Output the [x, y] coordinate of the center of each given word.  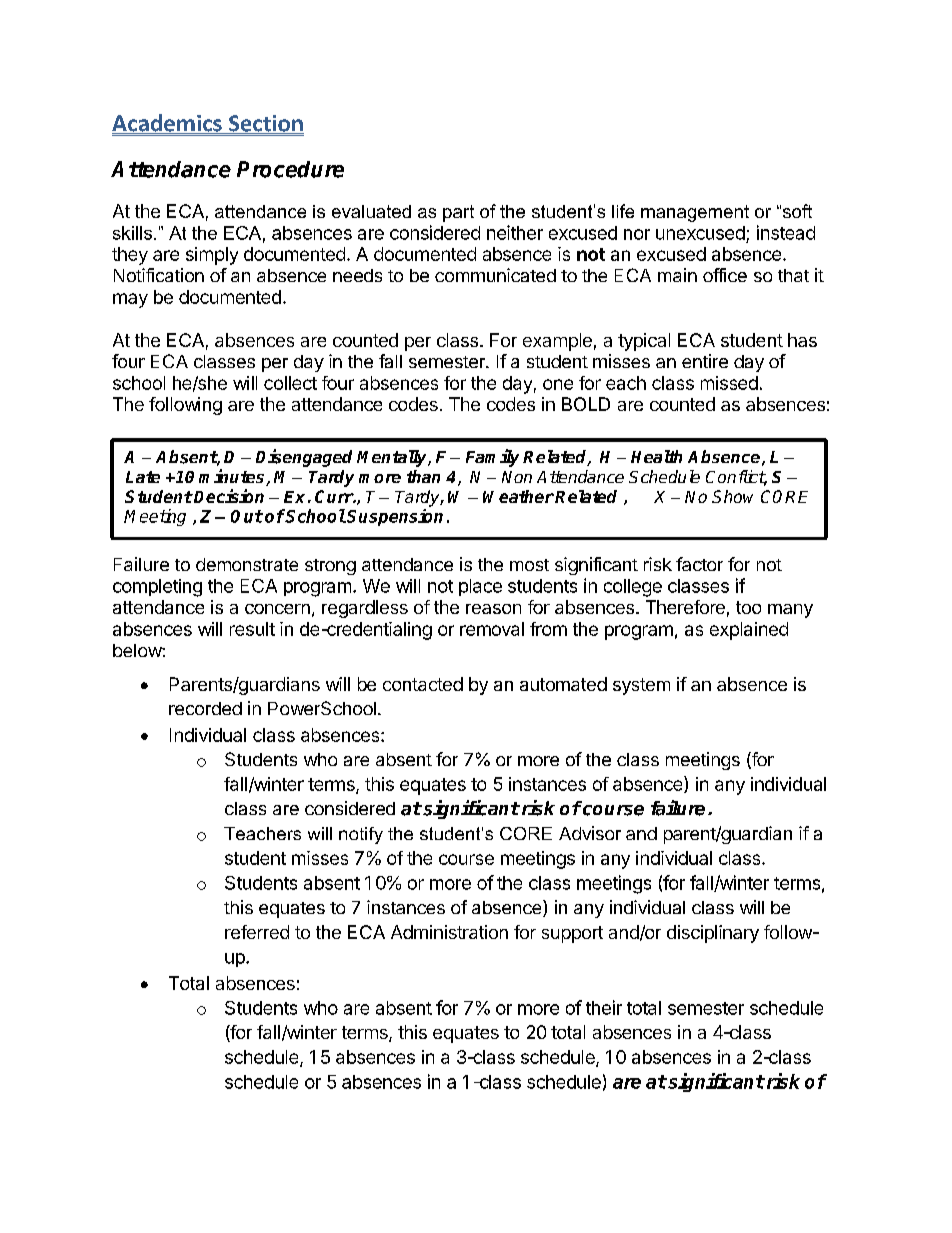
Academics [168, 124]
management [695, 213]
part [458, 213]
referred [257, 932]
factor [699, 564]
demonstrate [247, 564]
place [480, 587]
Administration [449, 932]
